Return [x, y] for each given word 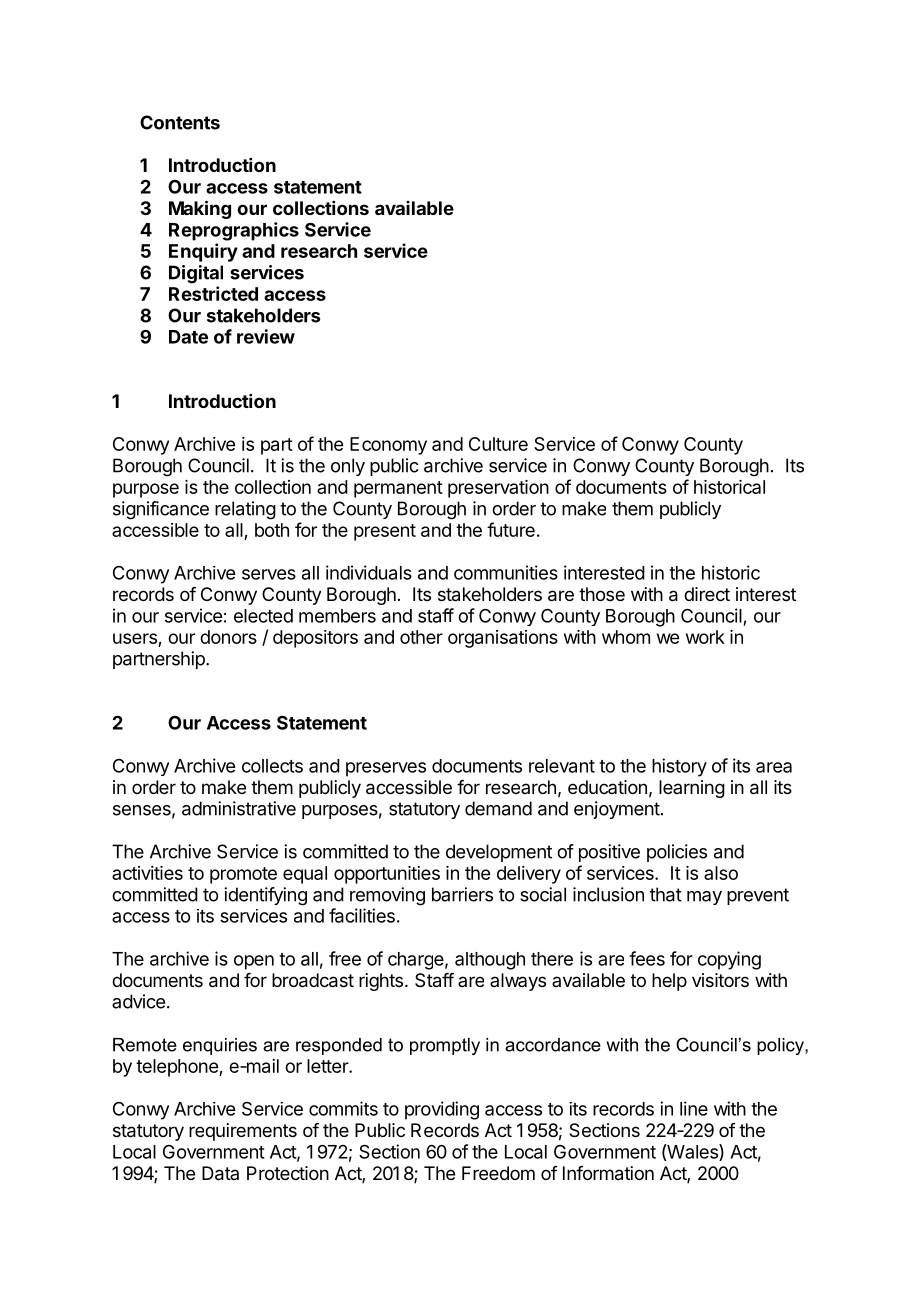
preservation [498, 489]
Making [200, 209]
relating [245, 510]
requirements [243, 1132]
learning [692, 789]
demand [498, 808]
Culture [498, 444]
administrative [239, 808]
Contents [180, 122]
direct [707, 594]
